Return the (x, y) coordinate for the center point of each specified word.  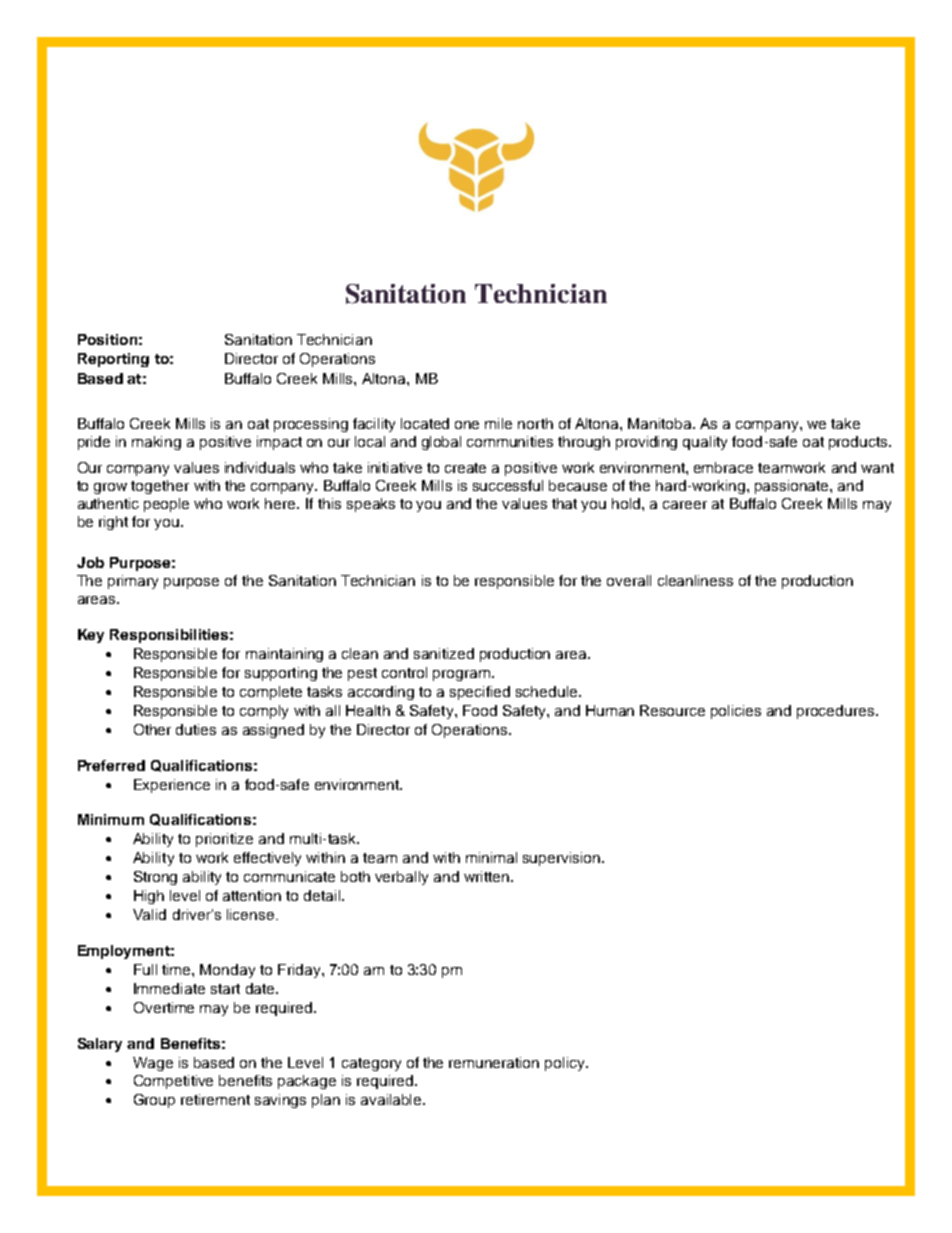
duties (196, 729)
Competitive (173, 1082)
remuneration (494, 1062)
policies (736, 712)
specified (480, 693)
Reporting (113, 360)
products (859, 443)
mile (498, 423)
